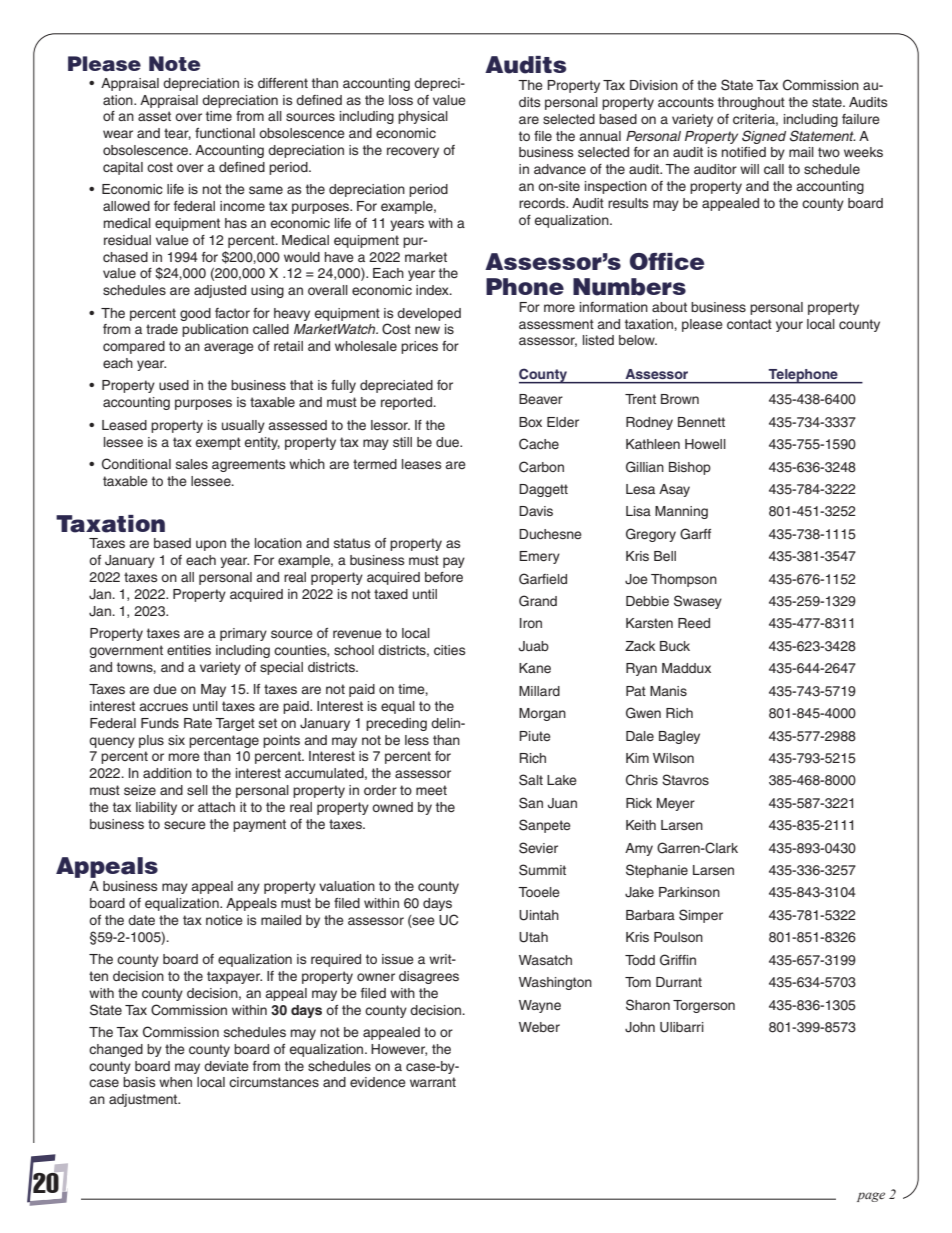 Image resolution: width=952 pixels, height=1233 pixels. I want to click on physical, so click(423, 117).
